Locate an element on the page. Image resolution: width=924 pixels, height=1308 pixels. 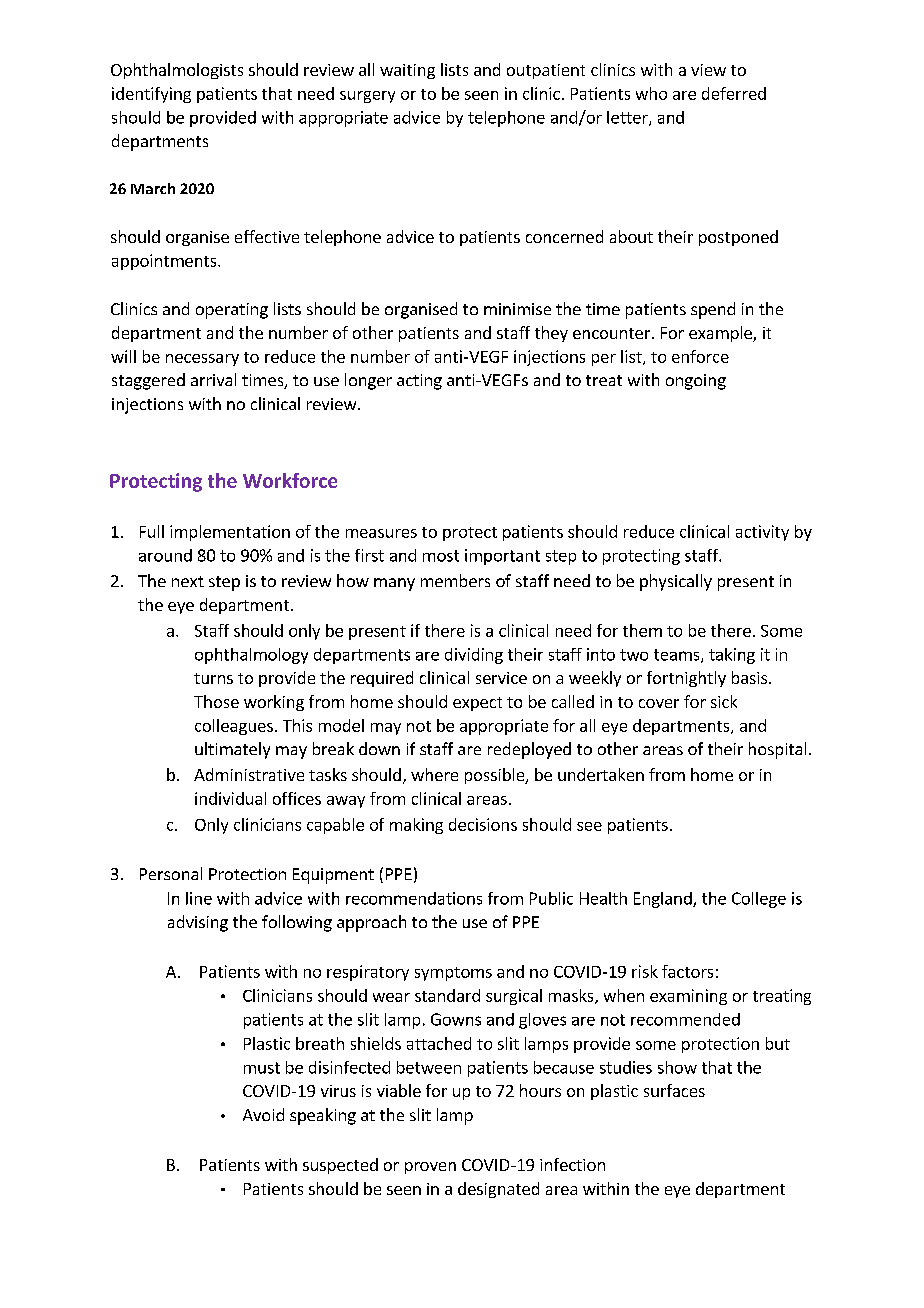
line is located at coordinates (199, 898).
